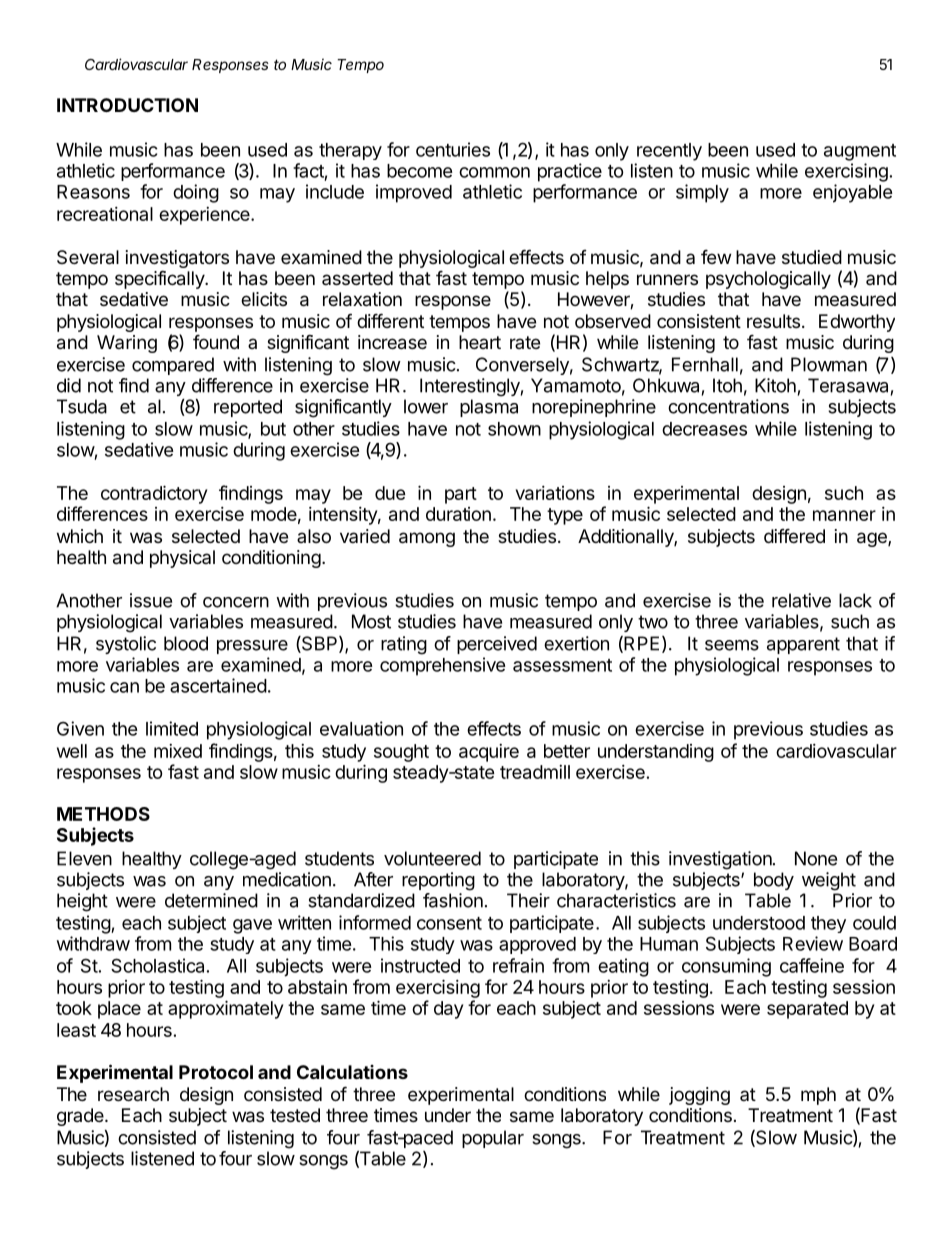 Image resolution: width=952 pixels, height=1233 pixels. What do you see at coordinates (774, 881) in the image?
I see `body` at bounding box center [774, 881].
